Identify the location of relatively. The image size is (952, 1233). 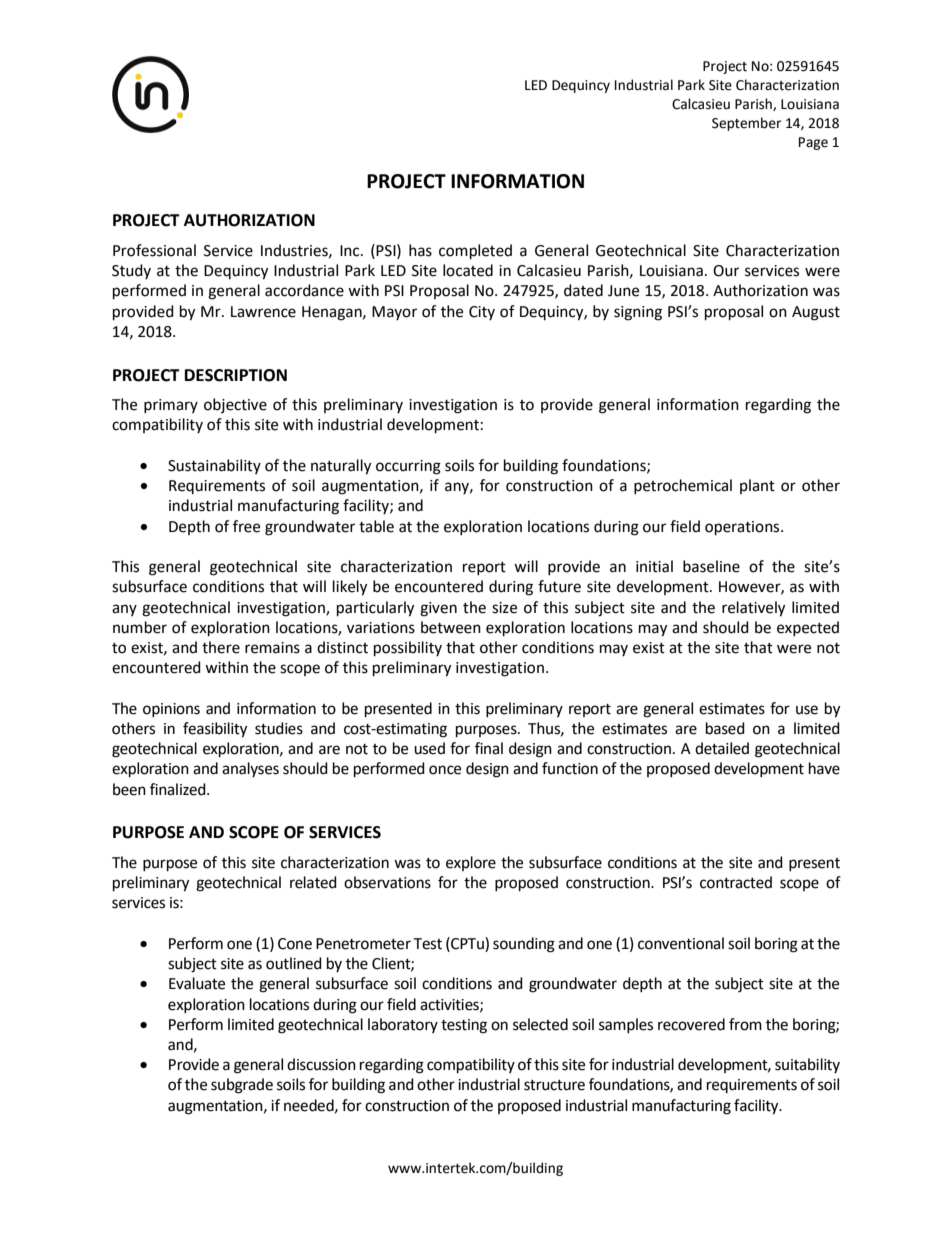
(753, 609).
